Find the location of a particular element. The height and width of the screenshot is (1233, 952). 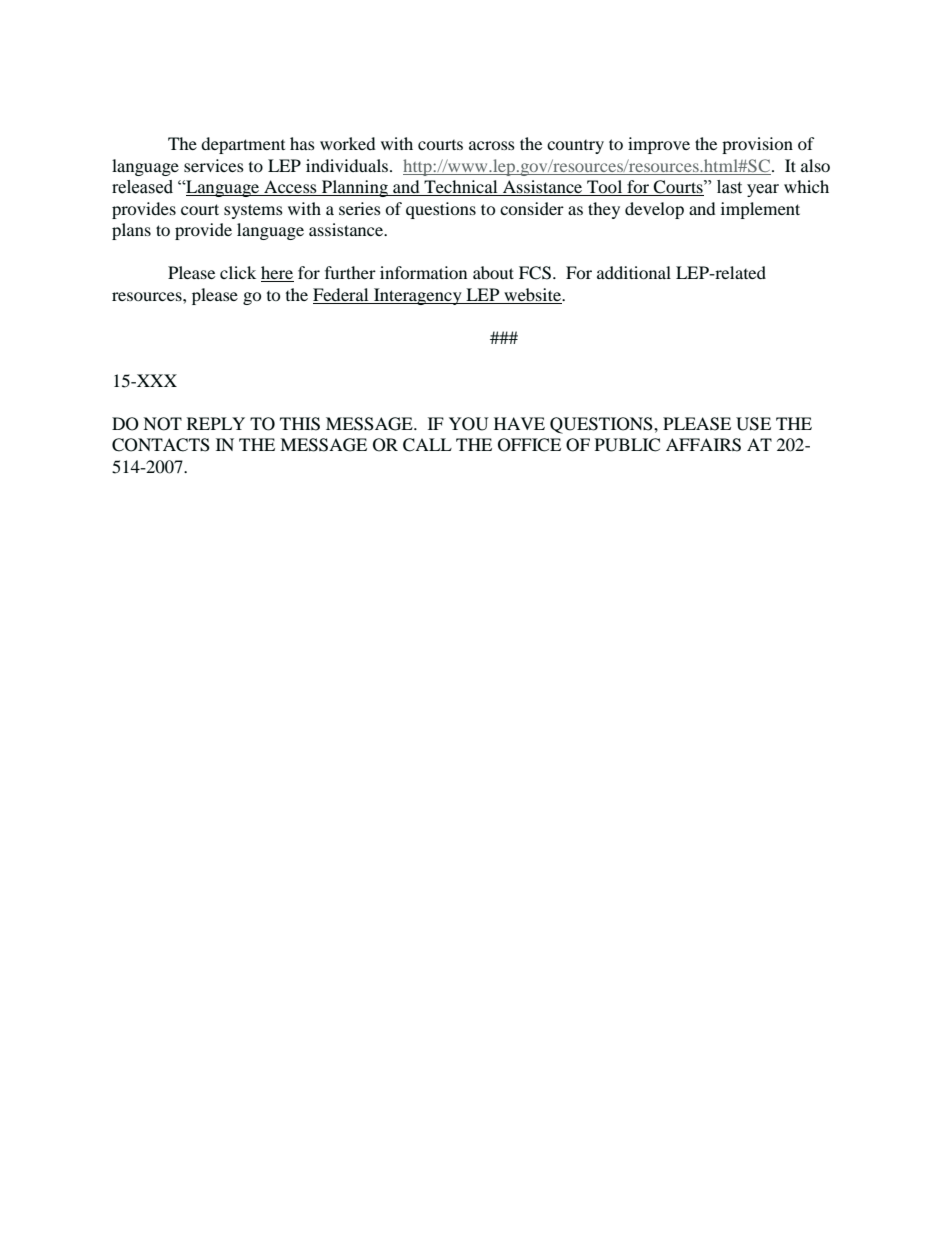

provision is located at coordinates (757, 145).
